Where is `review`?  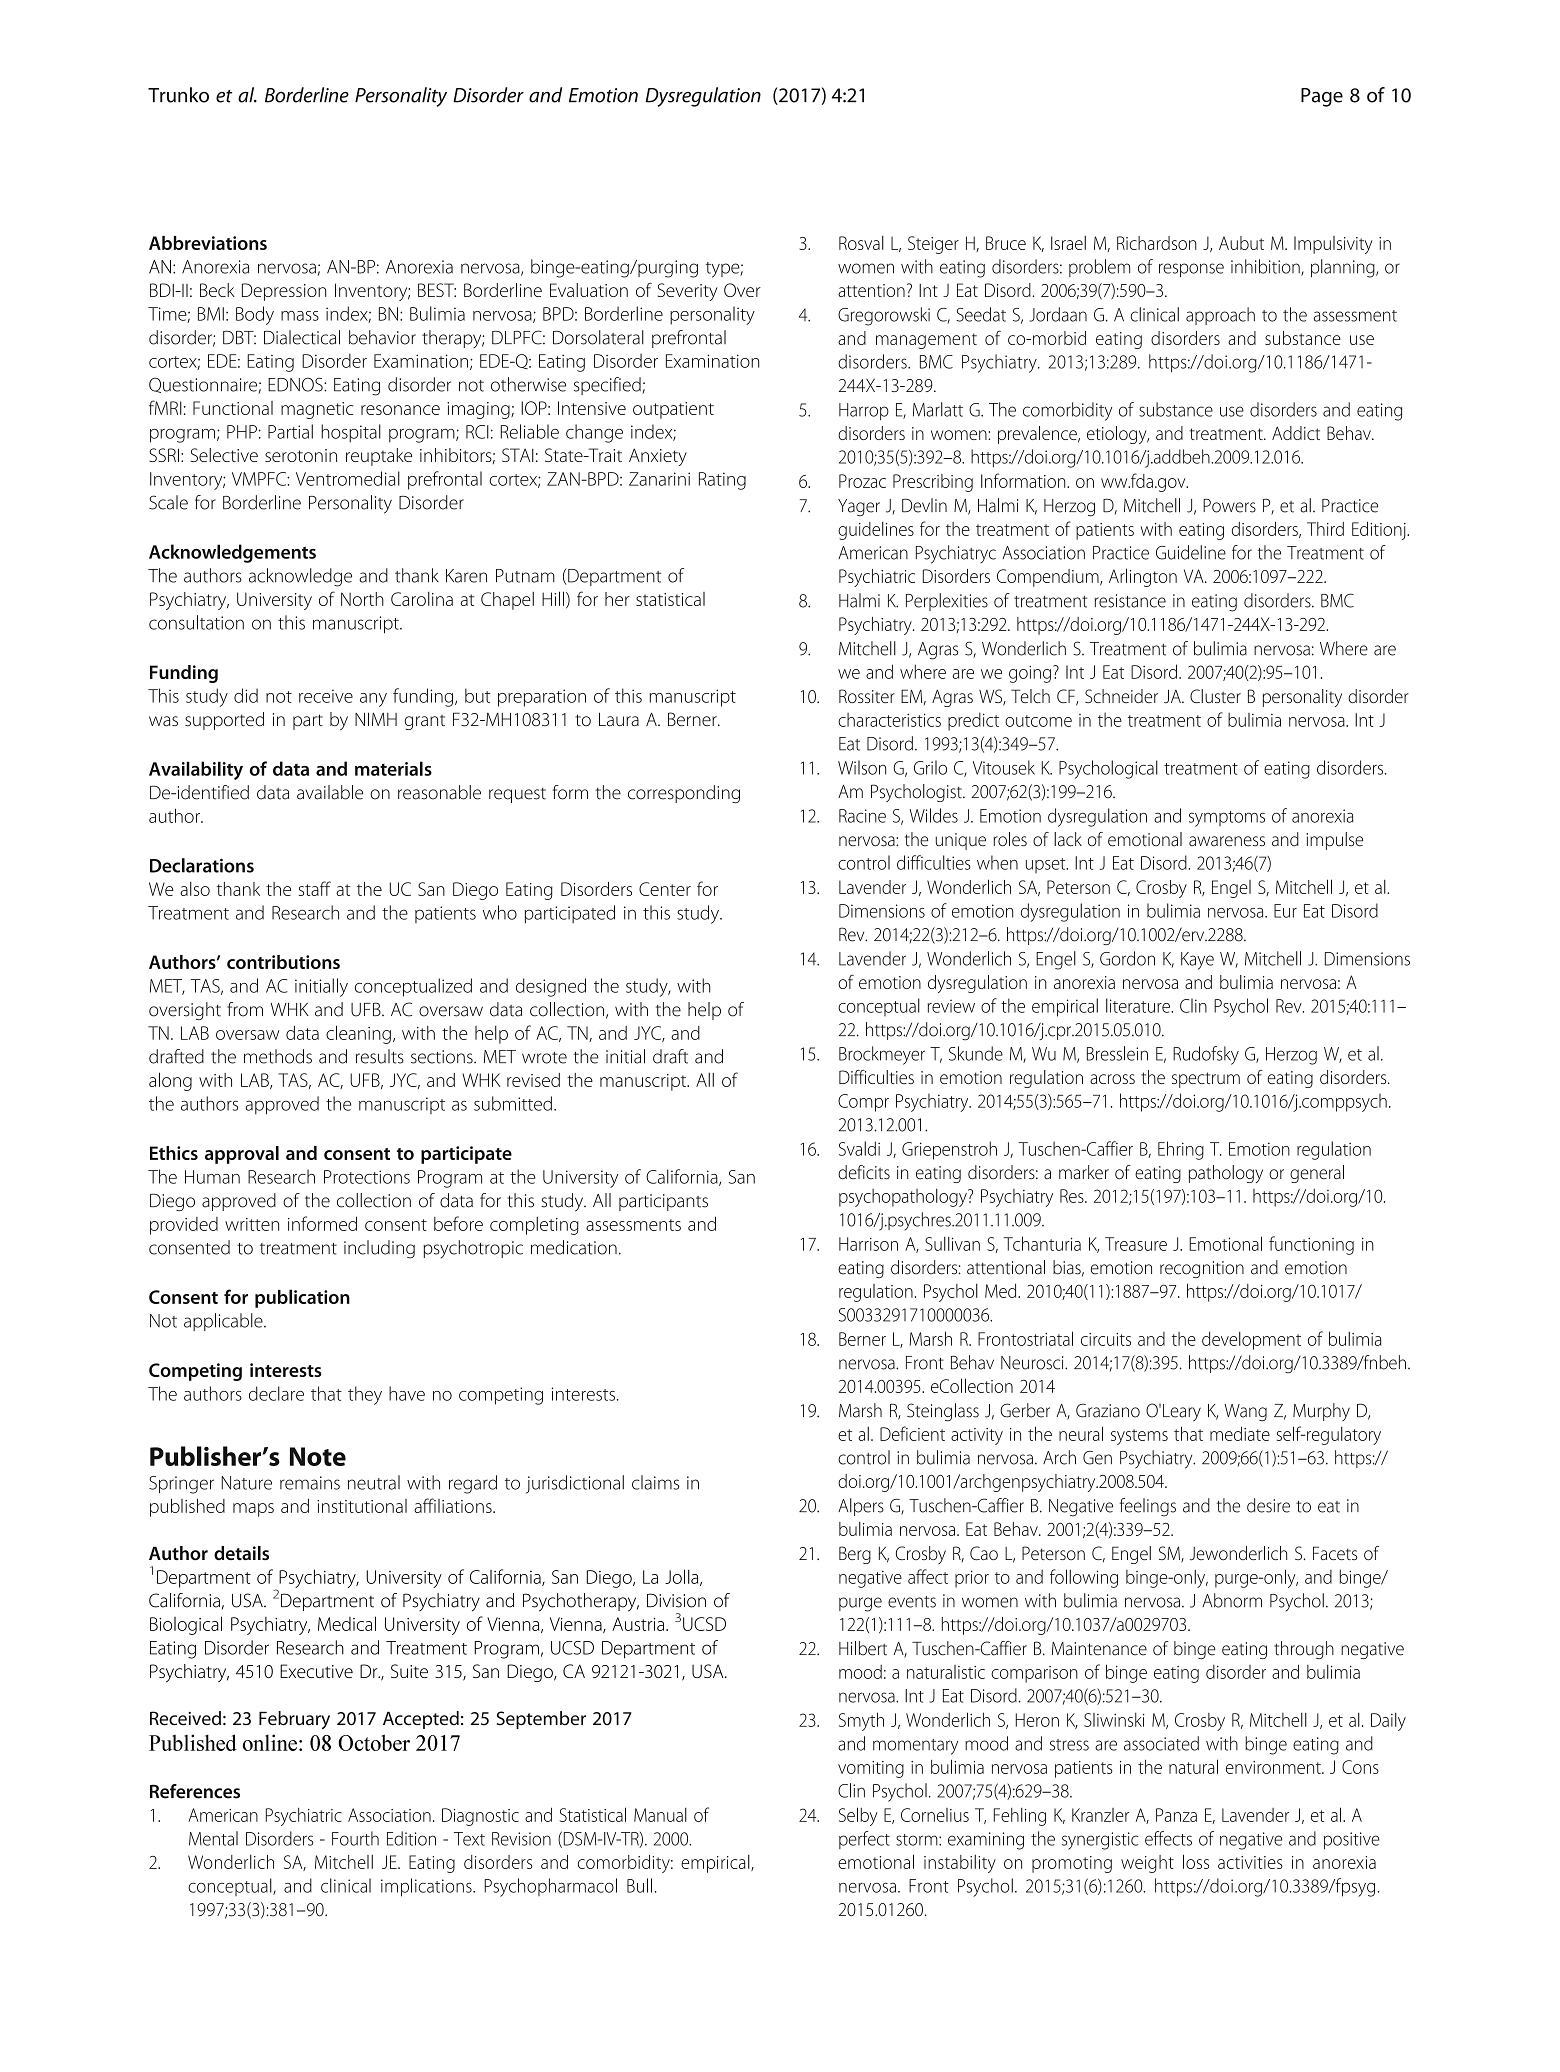
review is located at coordinates (951, 1006).
